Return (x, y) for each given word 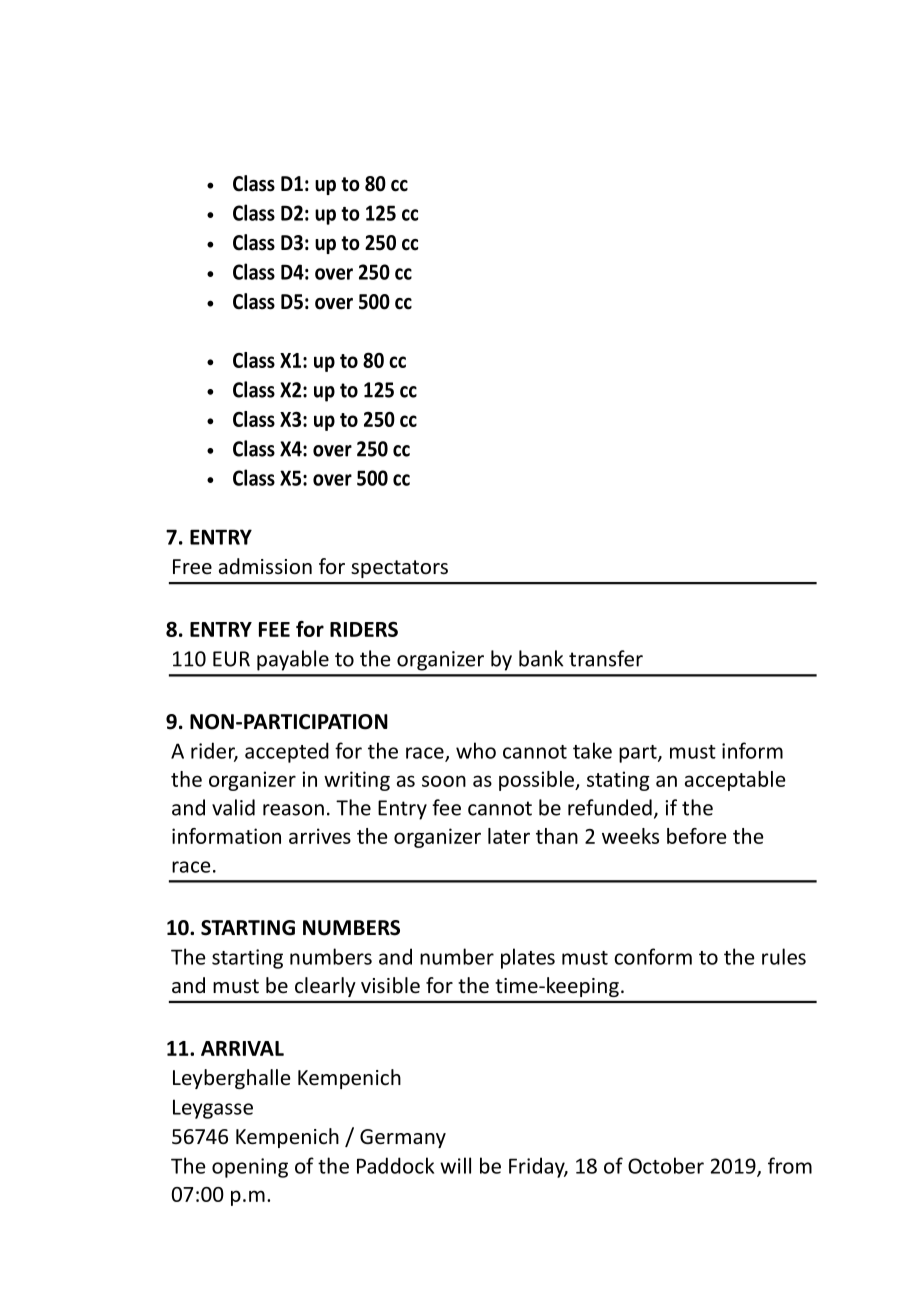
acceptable (735, 781)
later (509, 836)
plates (528, 958)
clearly (325, 987)
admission (265, 566)
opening (250, 1168)
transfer (606, 658)
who (476, 750)
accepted (287, 752)
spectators (399, 569)
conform (653, 956)
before (697, 836)
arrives (320, 836)
